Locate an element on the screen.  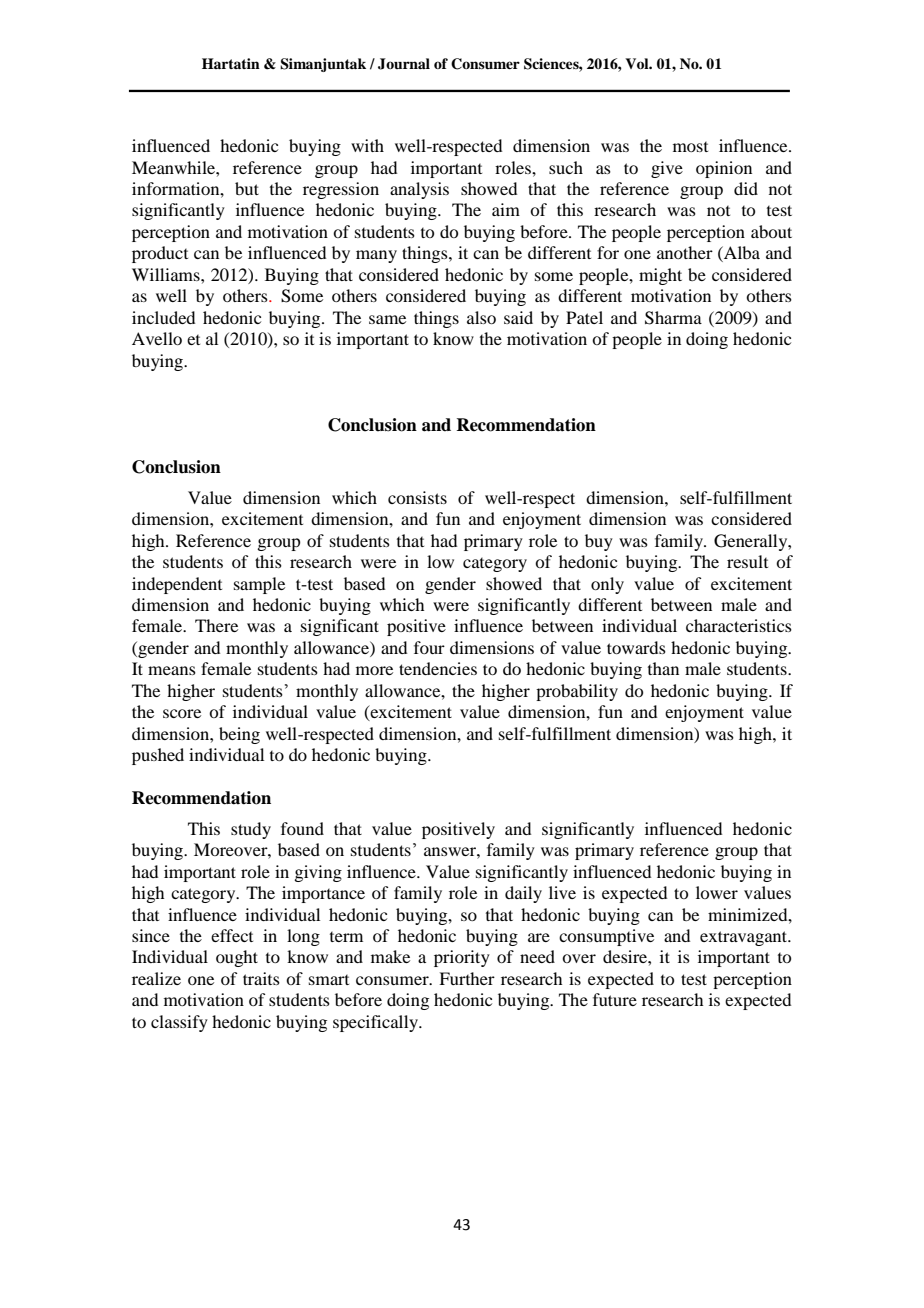
also is located at coordinates (481, 317).
